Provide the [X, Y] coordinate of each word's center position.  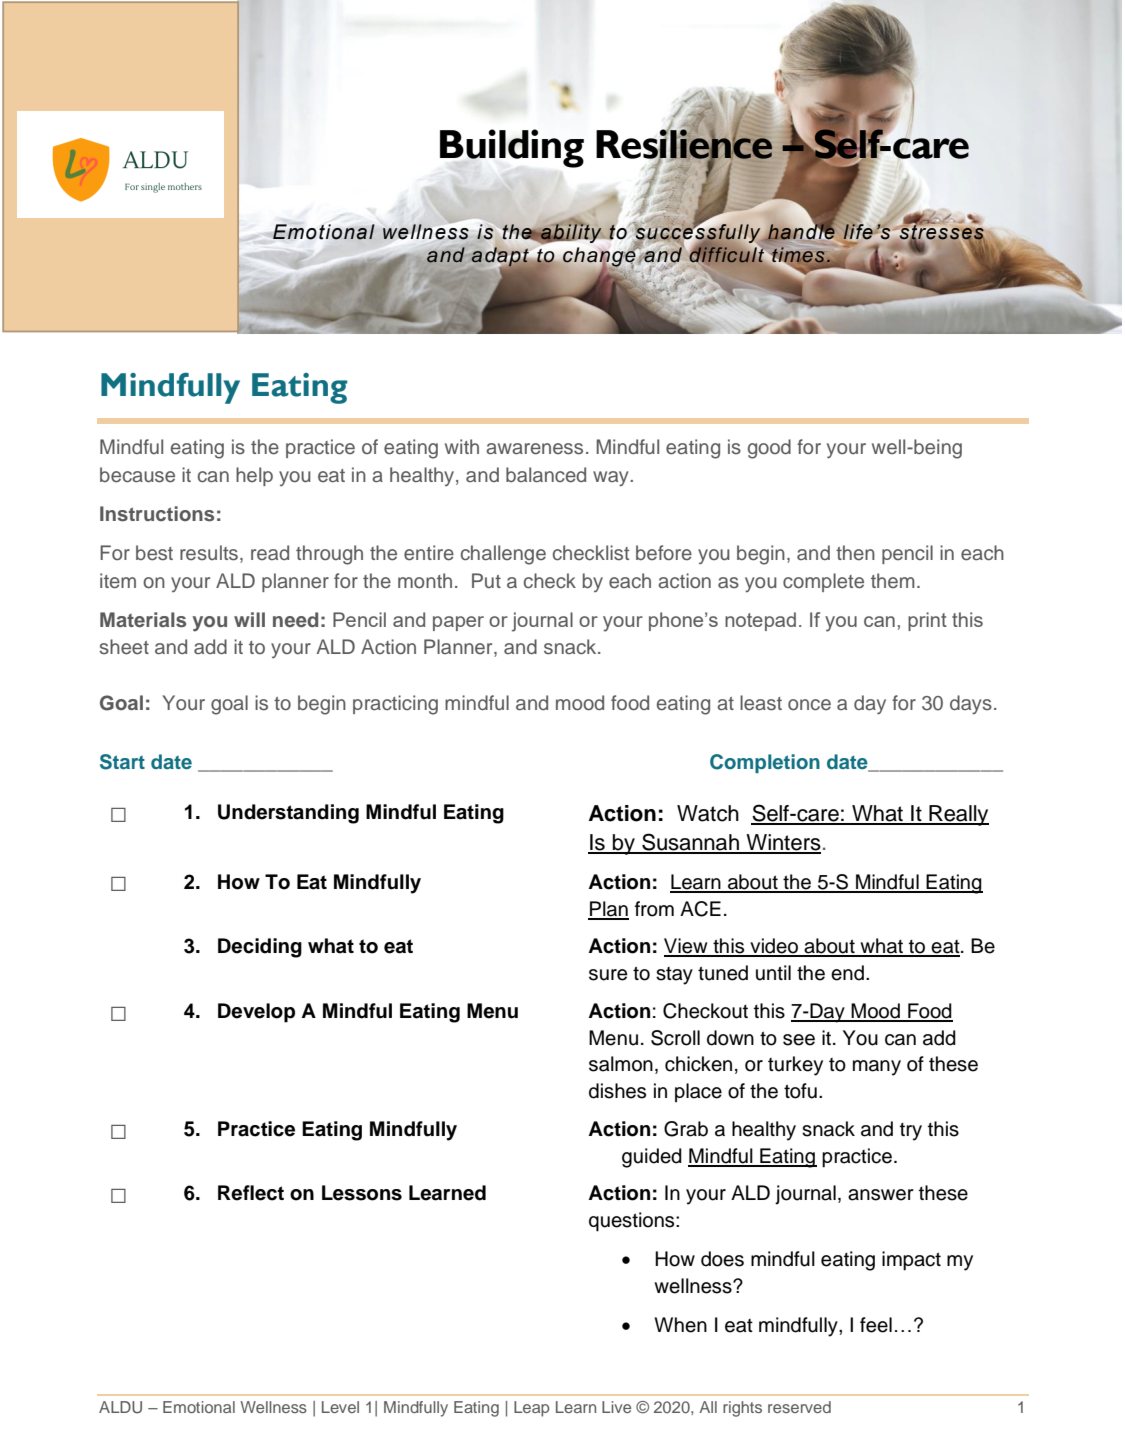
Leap [532, 1409]
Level [340, 1407]
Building [512, 148]
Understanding [288, 814]
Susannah [690, 843]
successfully [697, 234]
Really [958, 815]
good [769, 449]
